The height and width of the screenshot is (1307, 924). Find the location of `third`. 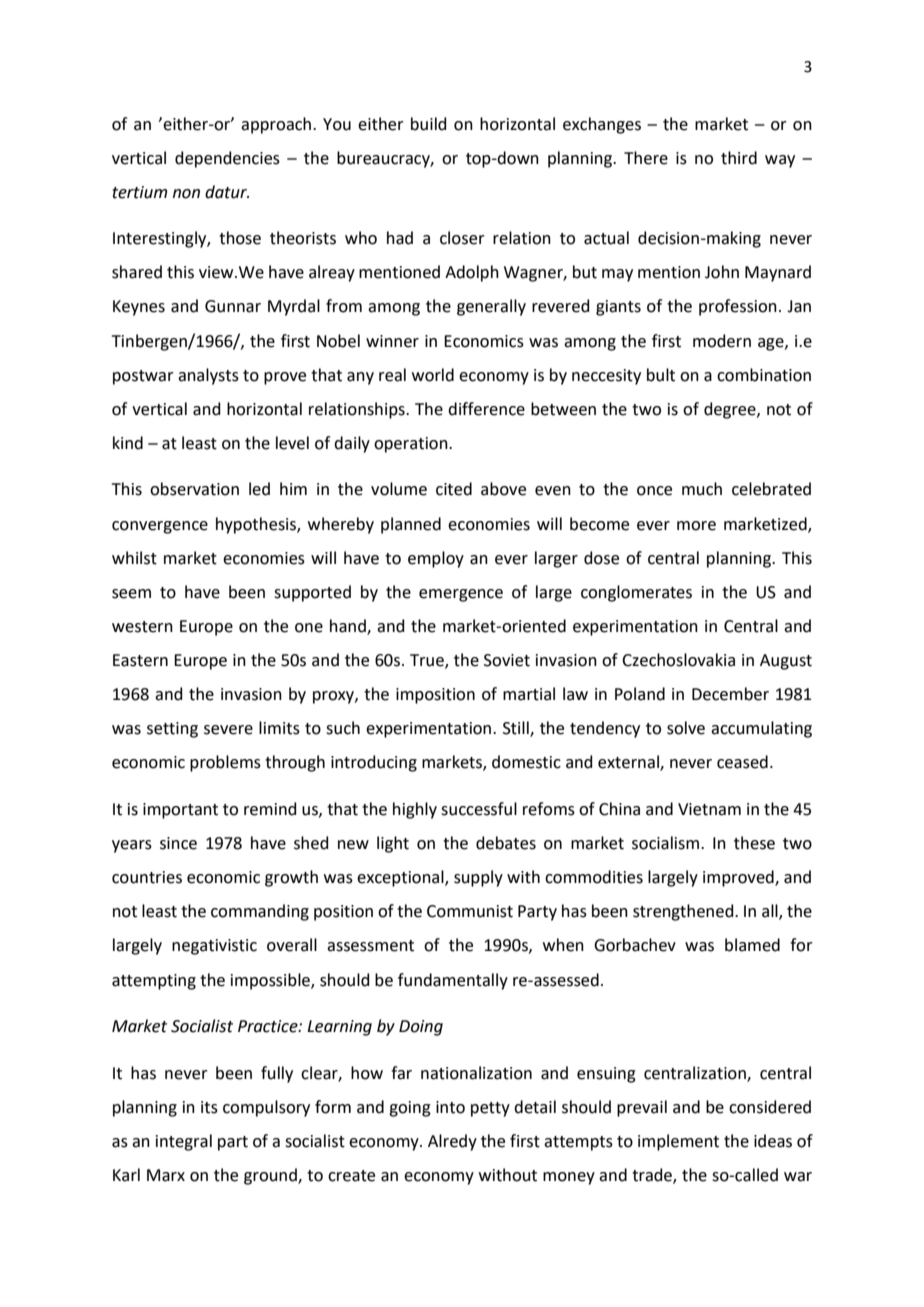

third is located at coordinates (739, 158).
